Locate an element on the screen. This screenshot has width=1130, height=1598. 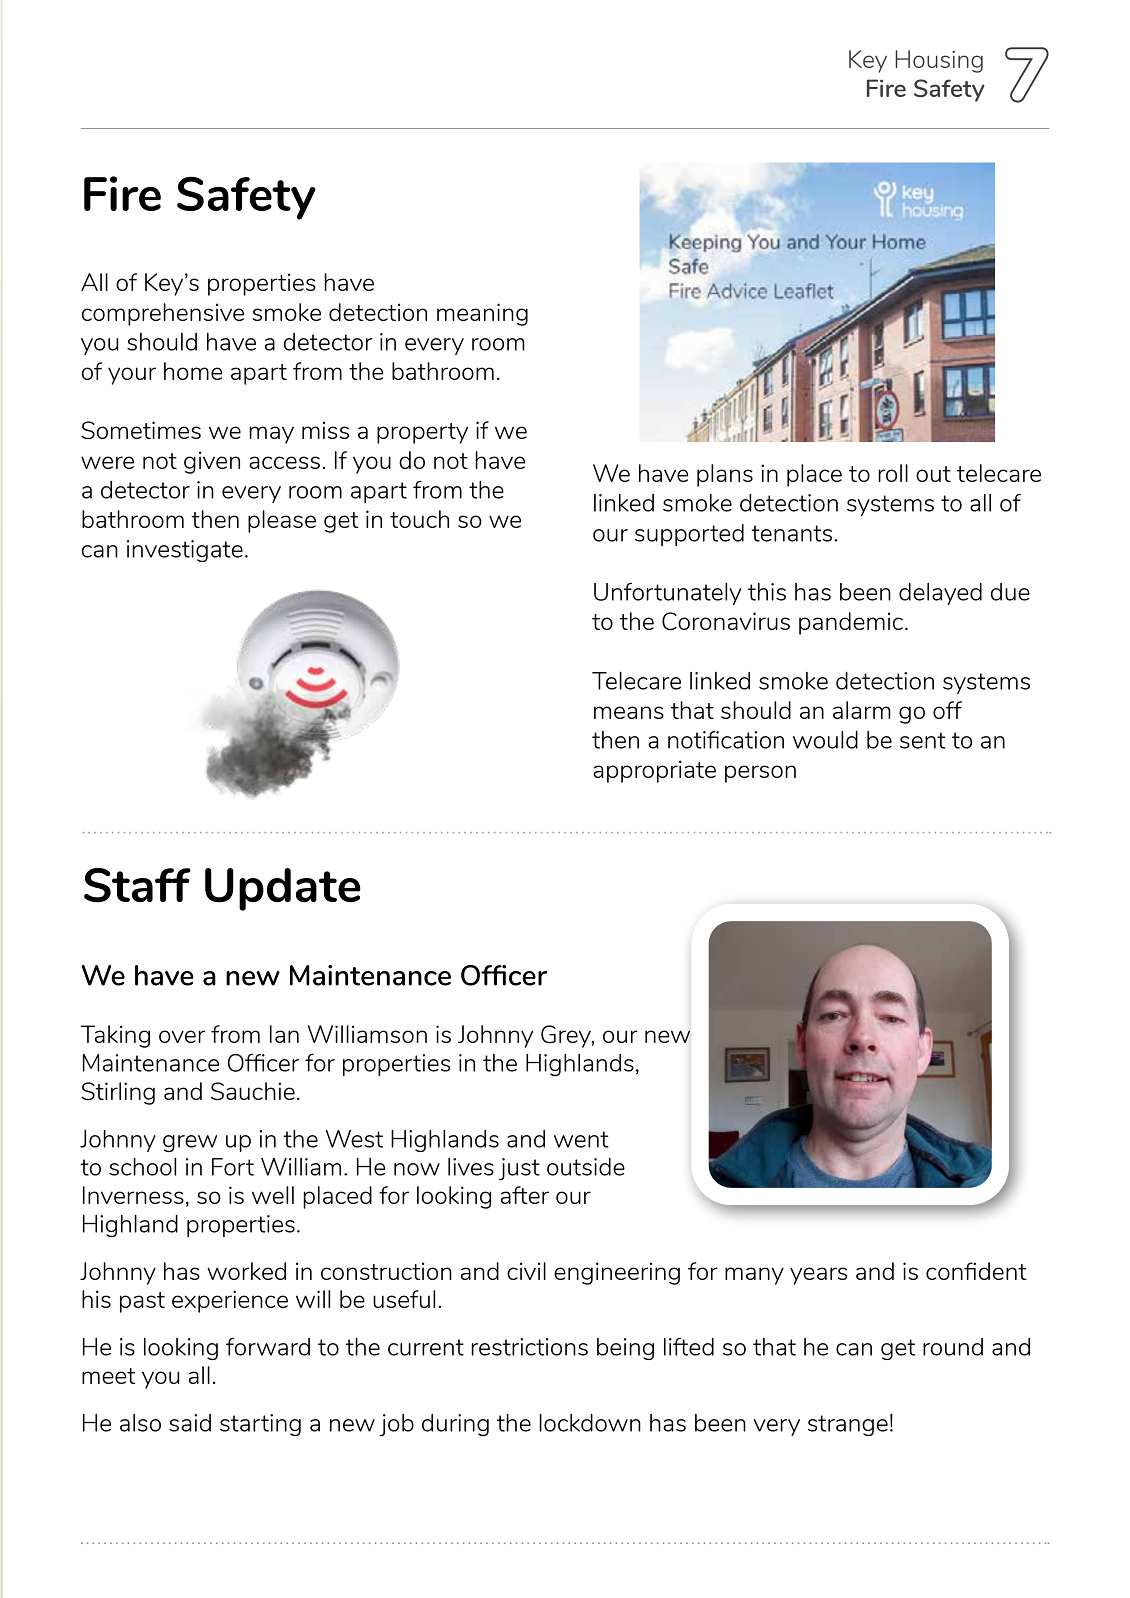
supported is located at coordinates (689, 535).
